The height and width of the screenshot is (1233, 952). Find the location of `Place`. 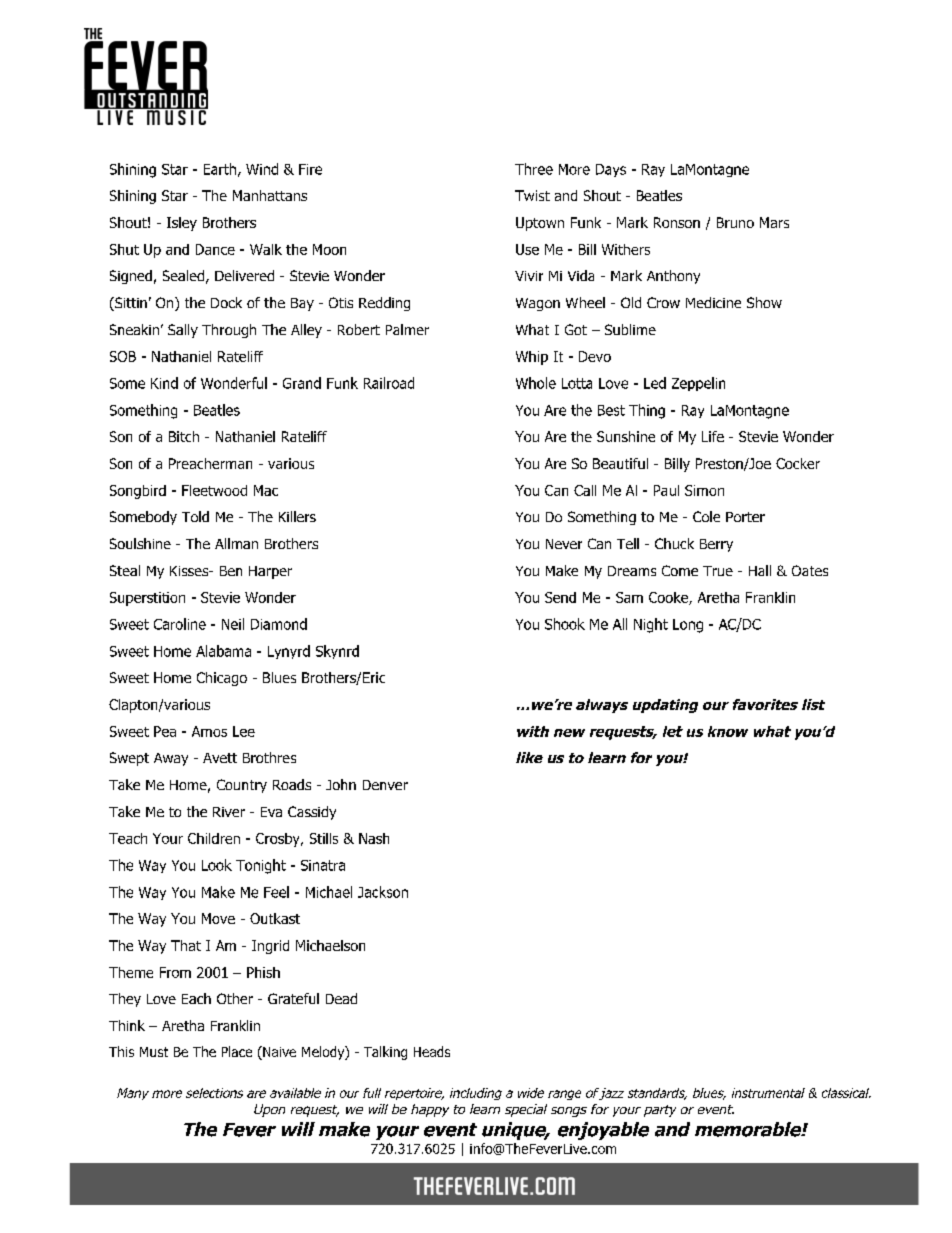

Place is located at coordinates (237, 1051).
